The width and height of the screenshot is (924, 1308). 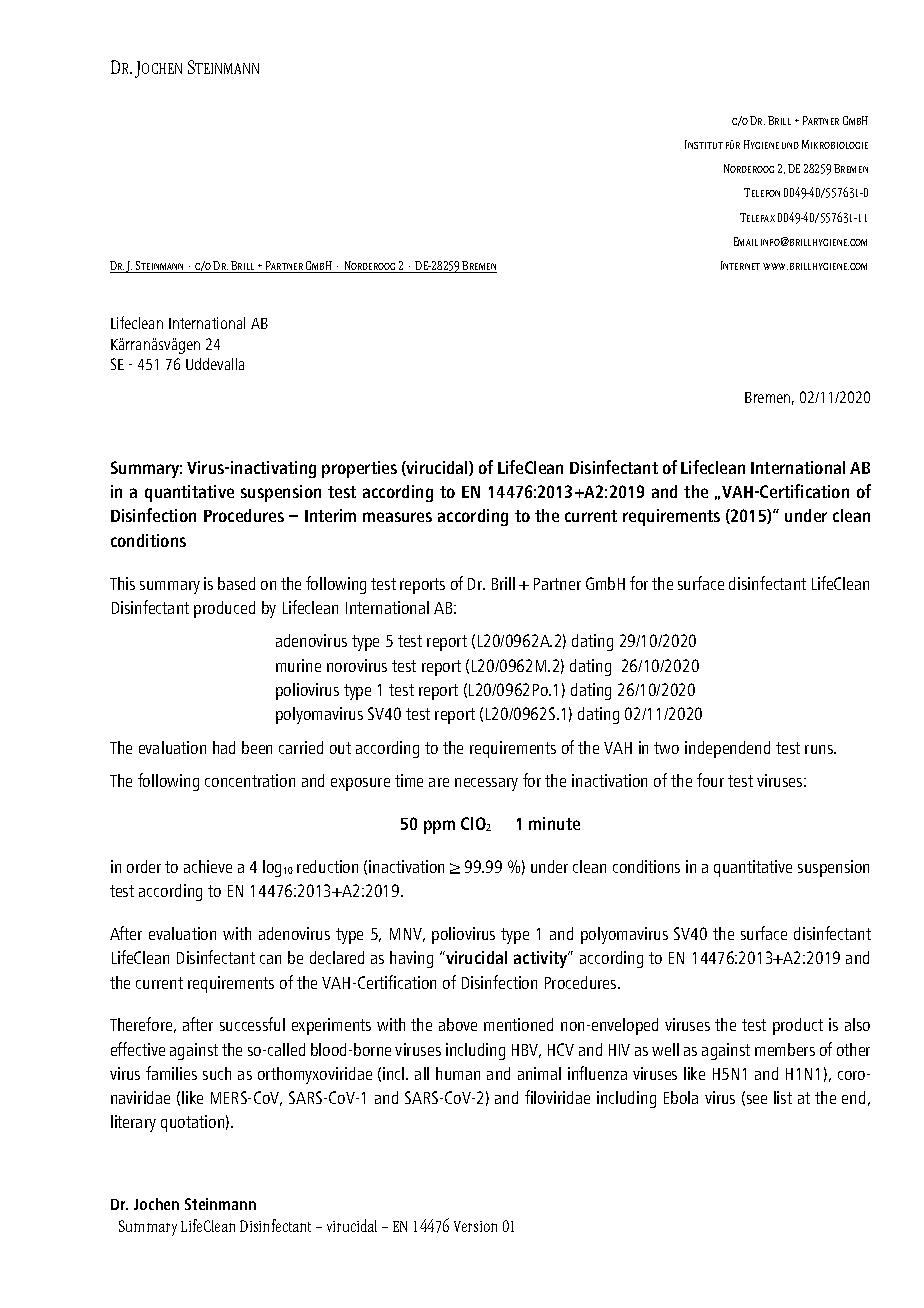 What do you see at coordinates (806, 515) in the screenshot?
I see `under` at bounding box center [806, 515].
